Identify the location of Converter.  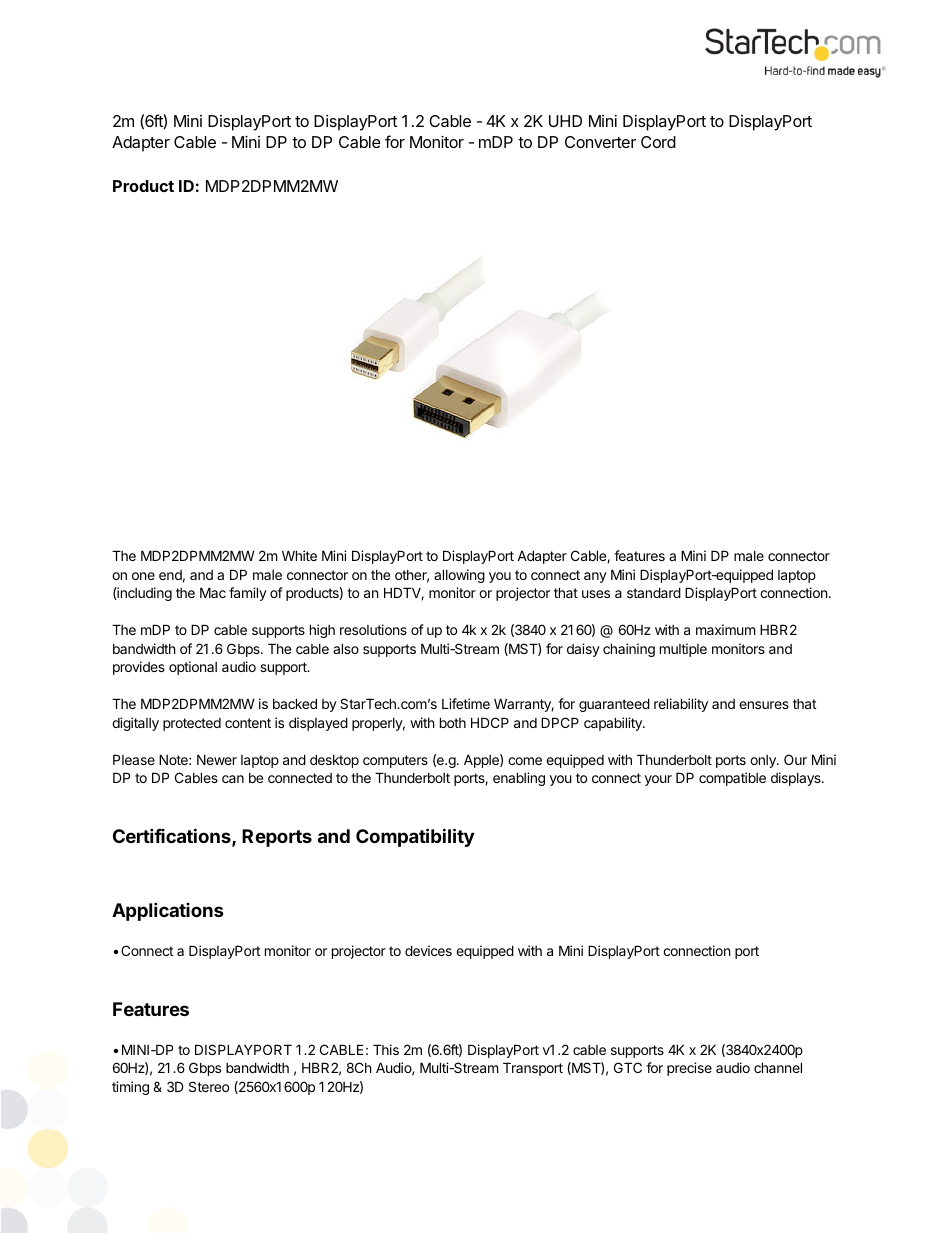
(600, 142).
